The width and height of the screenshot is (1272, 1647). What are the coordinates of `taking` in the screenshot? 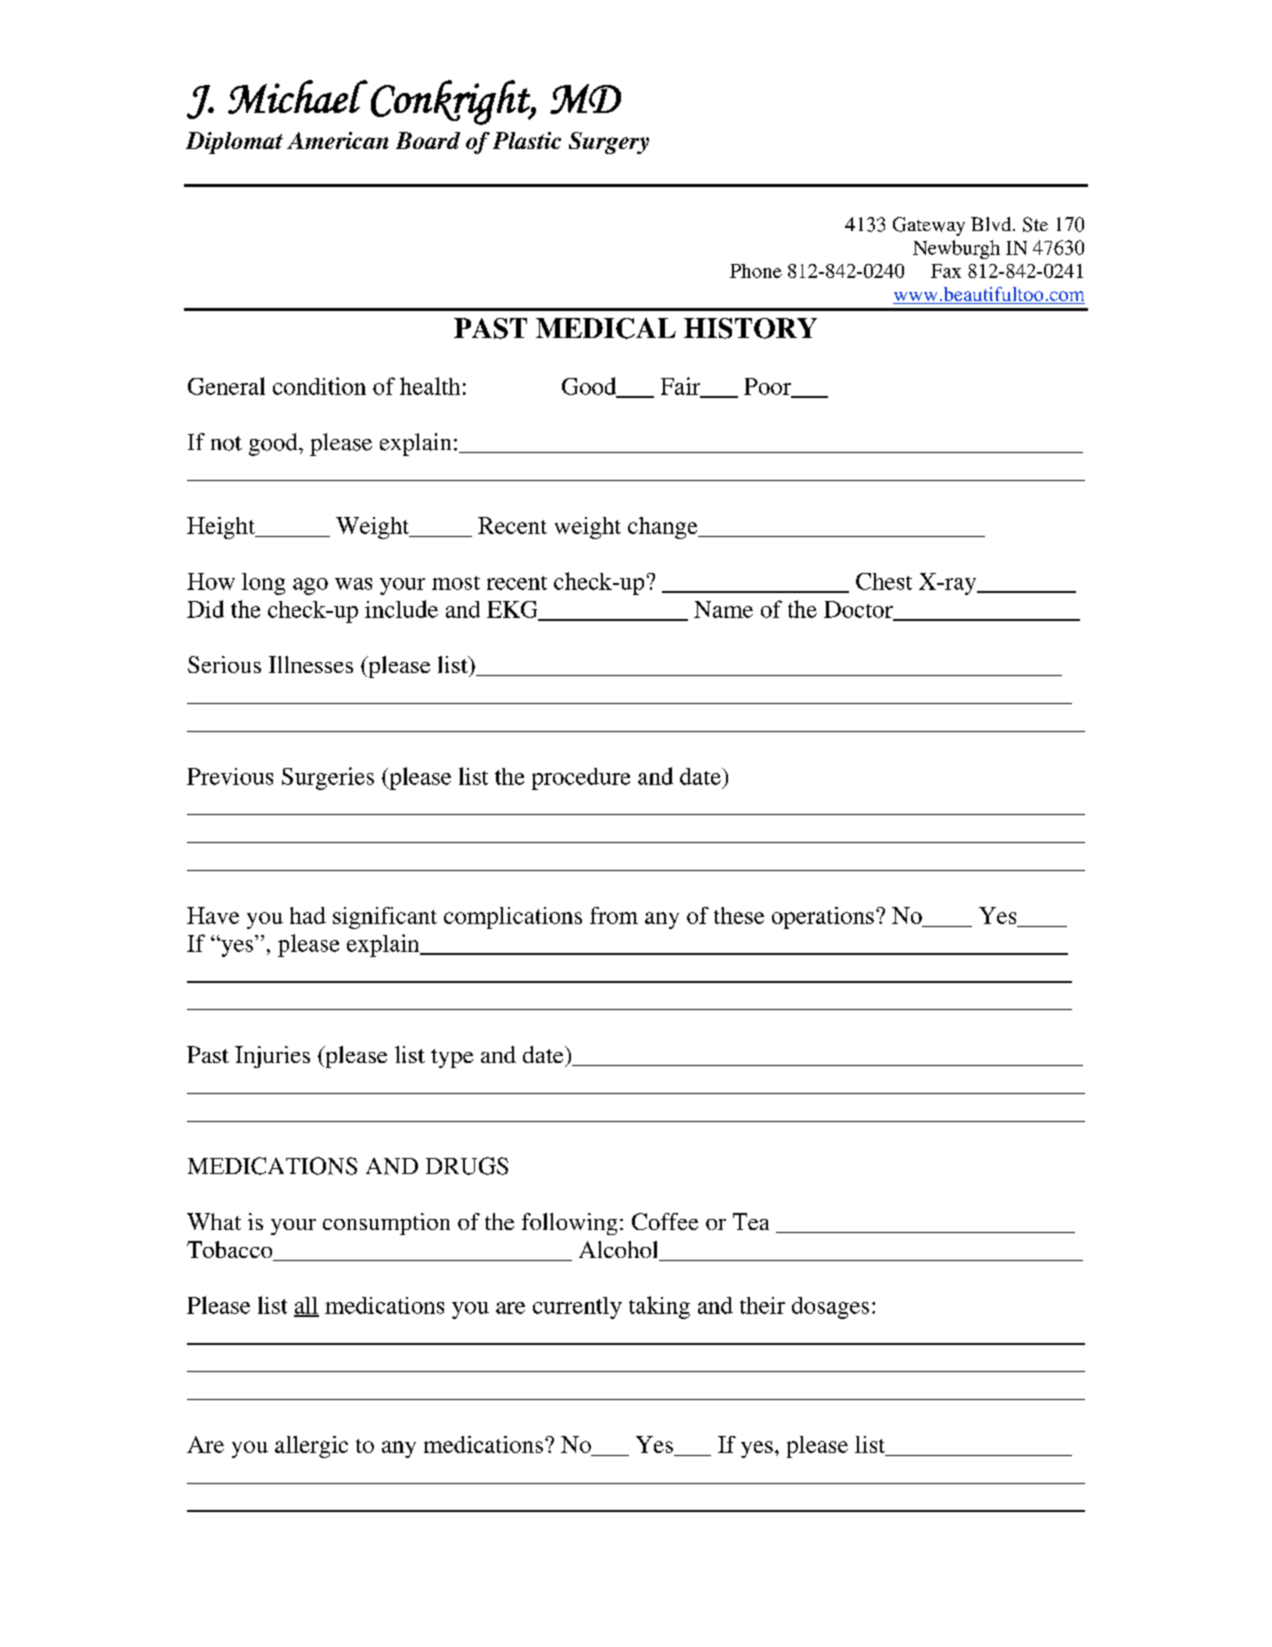 It's located at (659, 1307).
